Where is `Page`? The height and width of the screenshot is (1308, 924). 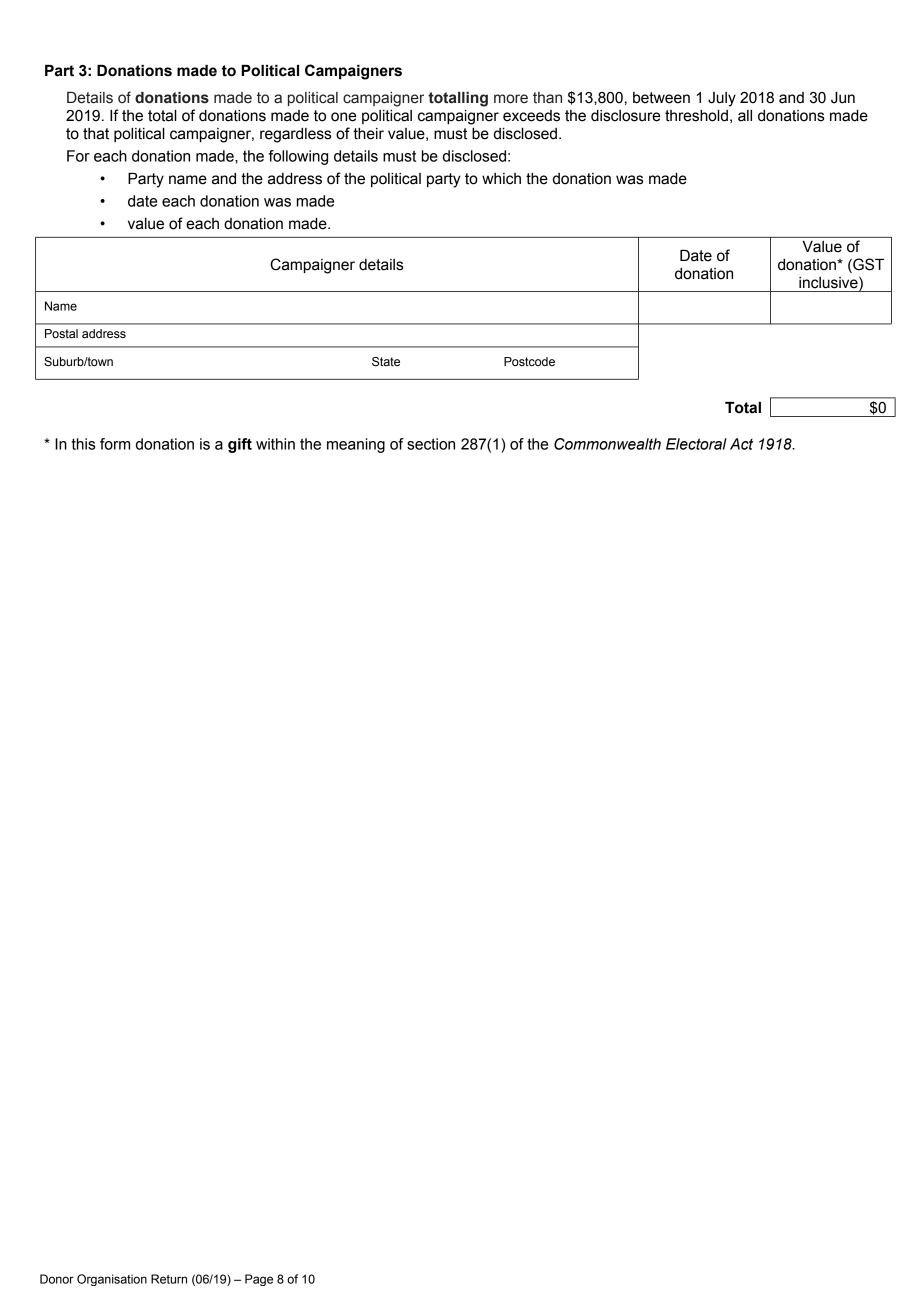 Page is located at coordinates (259, 1280).
